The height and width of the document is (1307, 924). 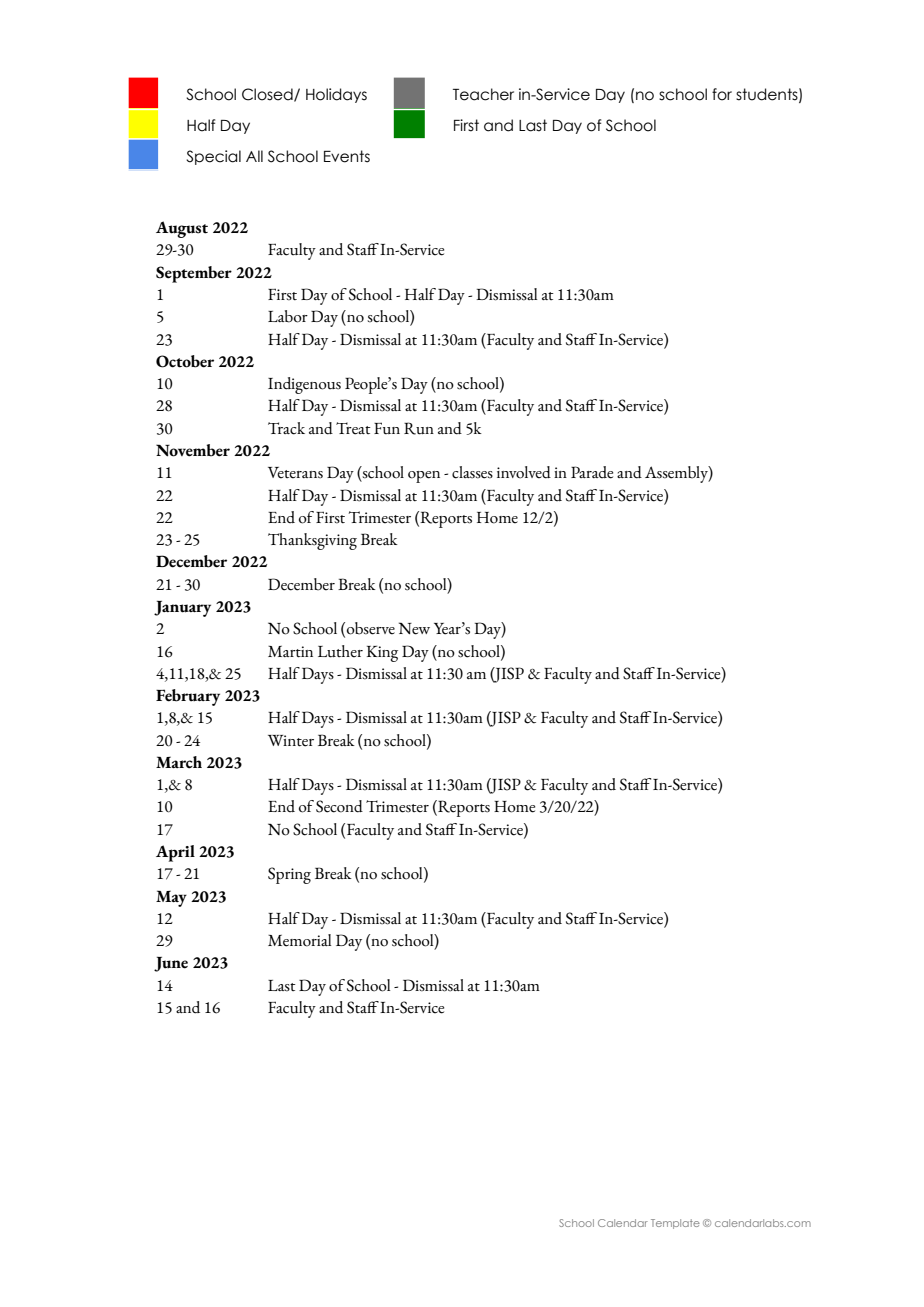 I want to click on New, so click(x=414, y=628).
